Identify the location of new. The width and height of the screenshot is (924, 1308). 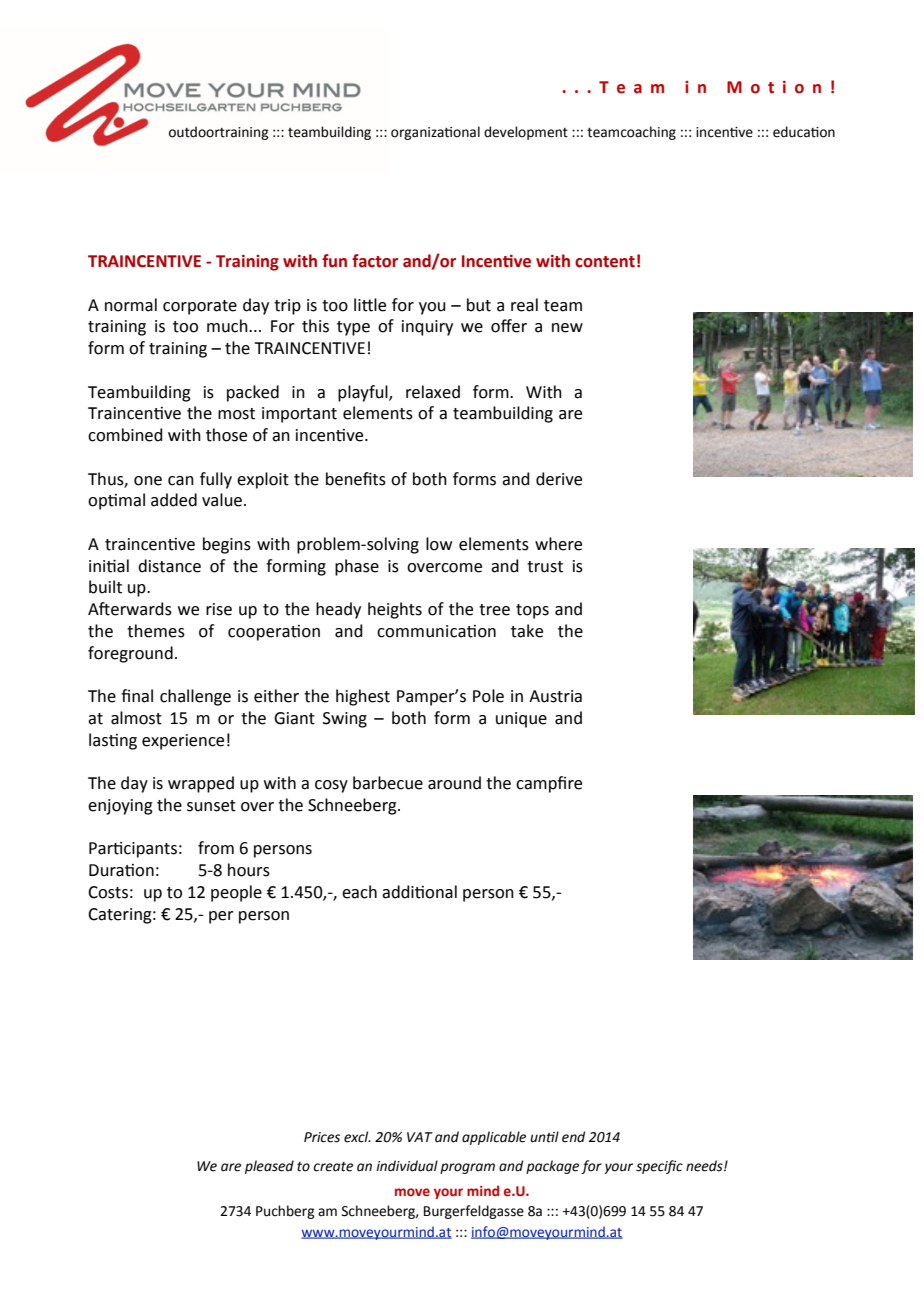
(567, 328).
